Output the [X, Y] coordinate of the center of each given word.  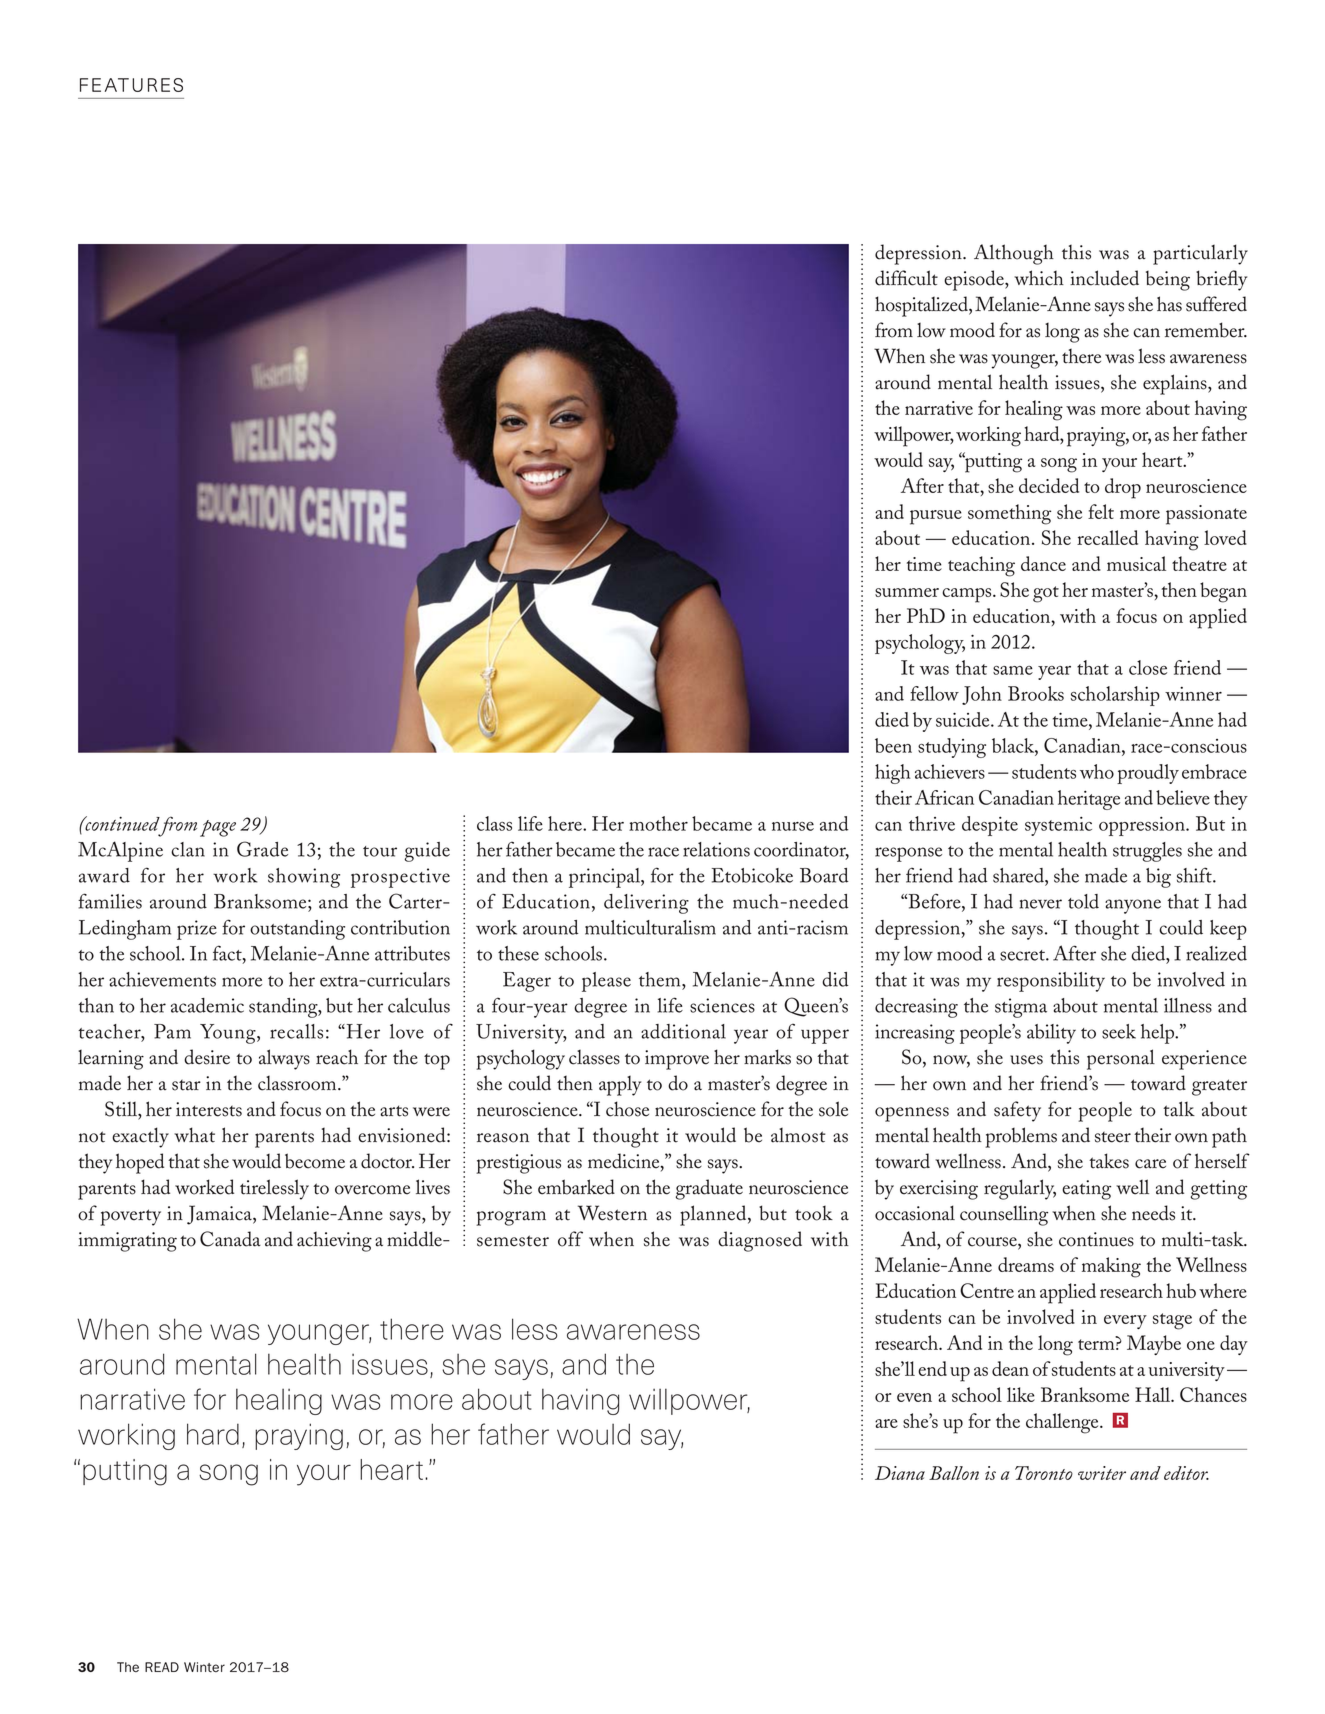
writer [1102, 1473]
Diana [900, 1473]
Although [1014, 254]
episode [975, 280]
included [1104, 278]
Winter [204, 1667]
